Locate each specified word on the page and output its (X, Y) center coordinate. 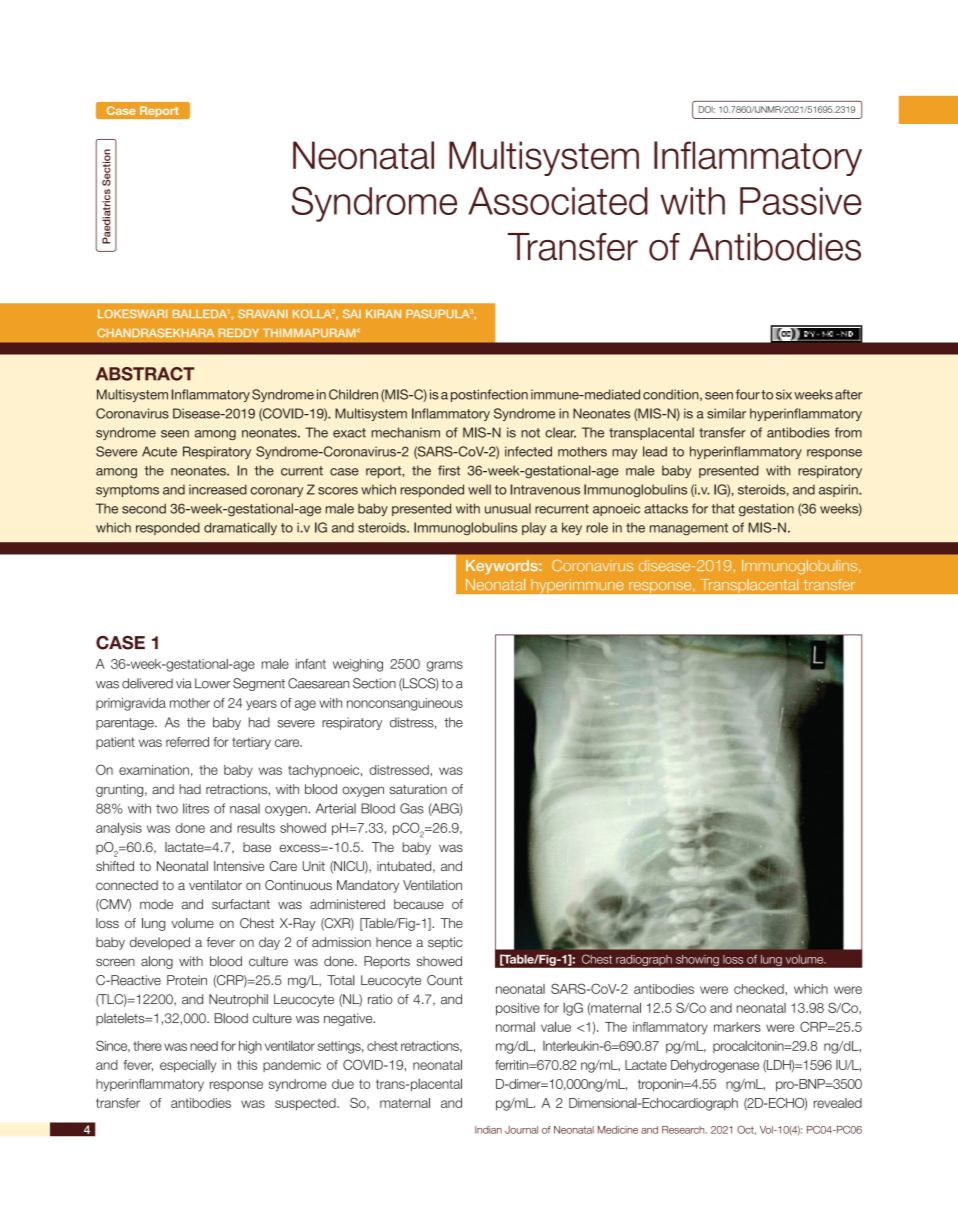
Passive (801, 201)
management (689, 529)
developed (160, 943)
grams (445, 666)
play (534, 528)
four (748, 394)
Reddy (239, 333)
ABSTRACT (145, 374)
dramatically (240, 528)
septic (445, 943)
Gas (412, 808)
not (530, 433)
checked (760, 989)
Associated (558, 201)
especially (188, 1066)
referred (187, 742)
